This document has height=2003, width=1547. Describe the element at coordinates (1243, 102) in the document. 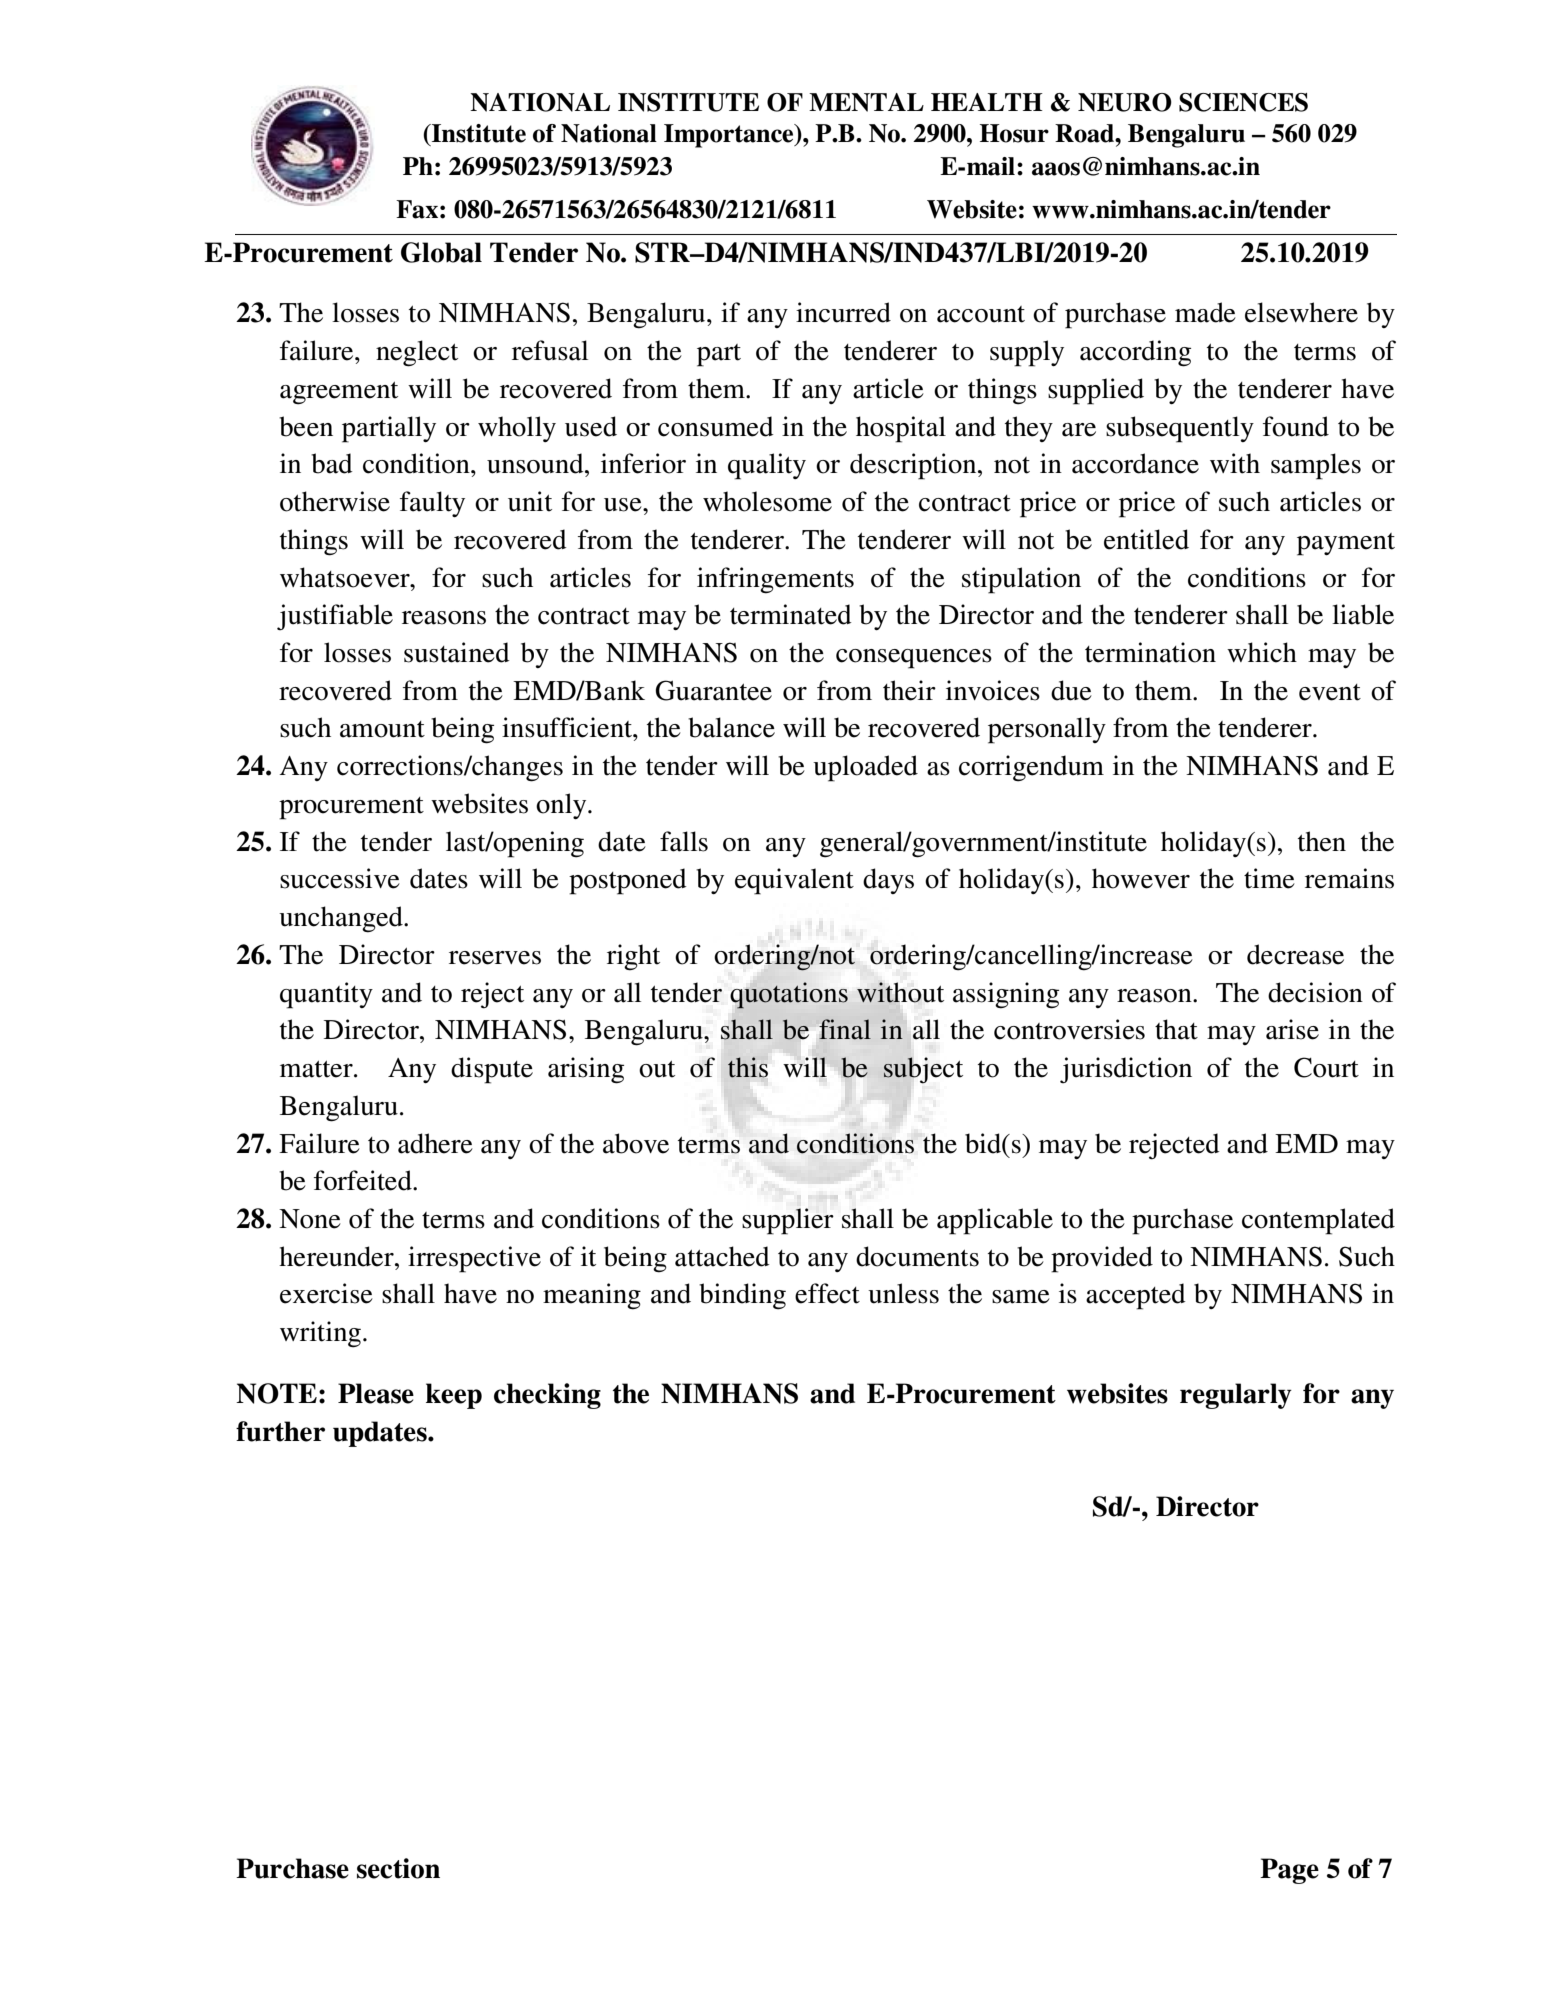

I see `SCIENCES` at that location.
